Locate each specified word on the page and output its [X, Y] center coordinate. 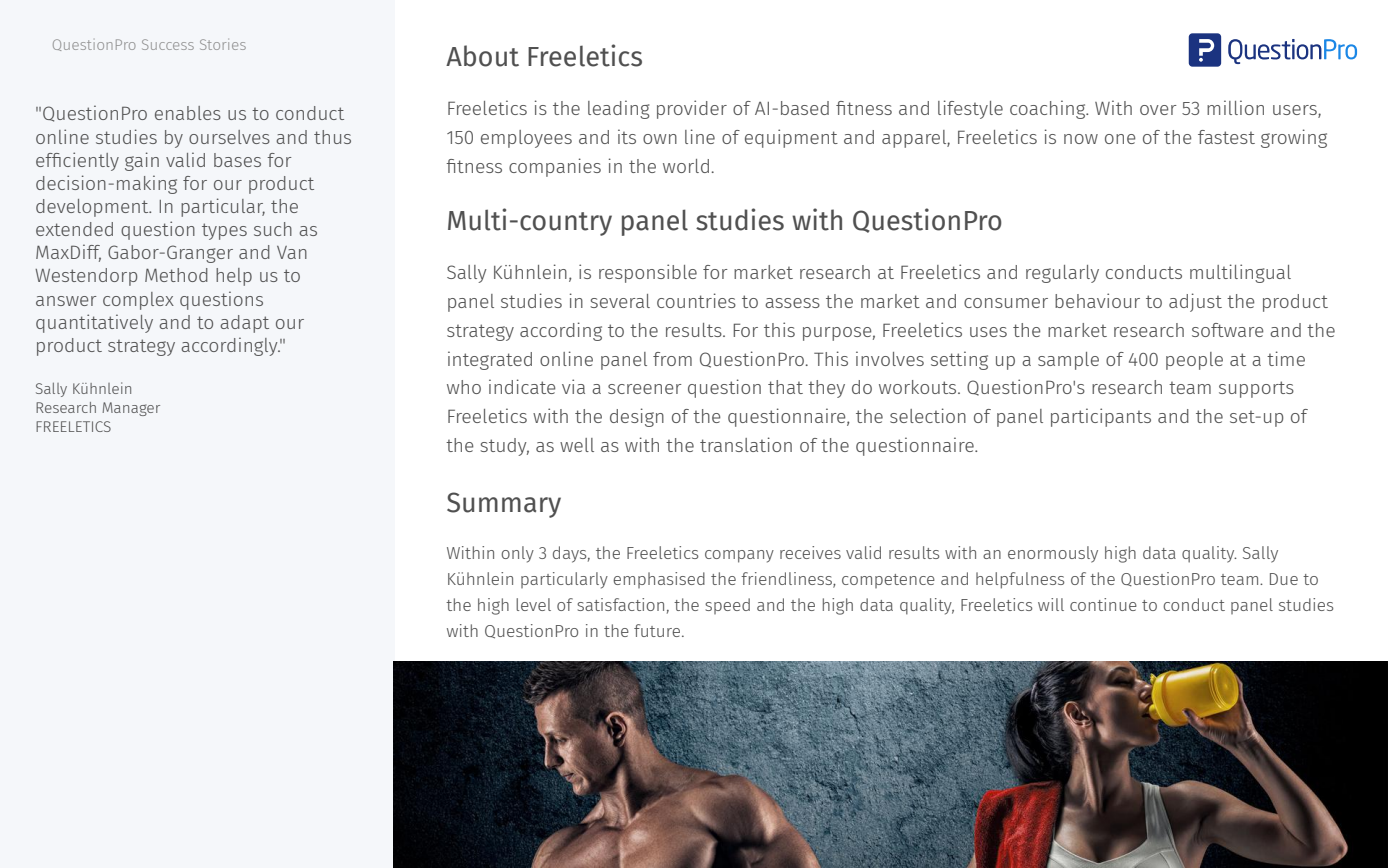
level [533, 604]
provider [692, 109]
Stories [223, 44]
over [1158, 110]
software [1228, 330]
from [672, 359]
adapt [244, 324]
